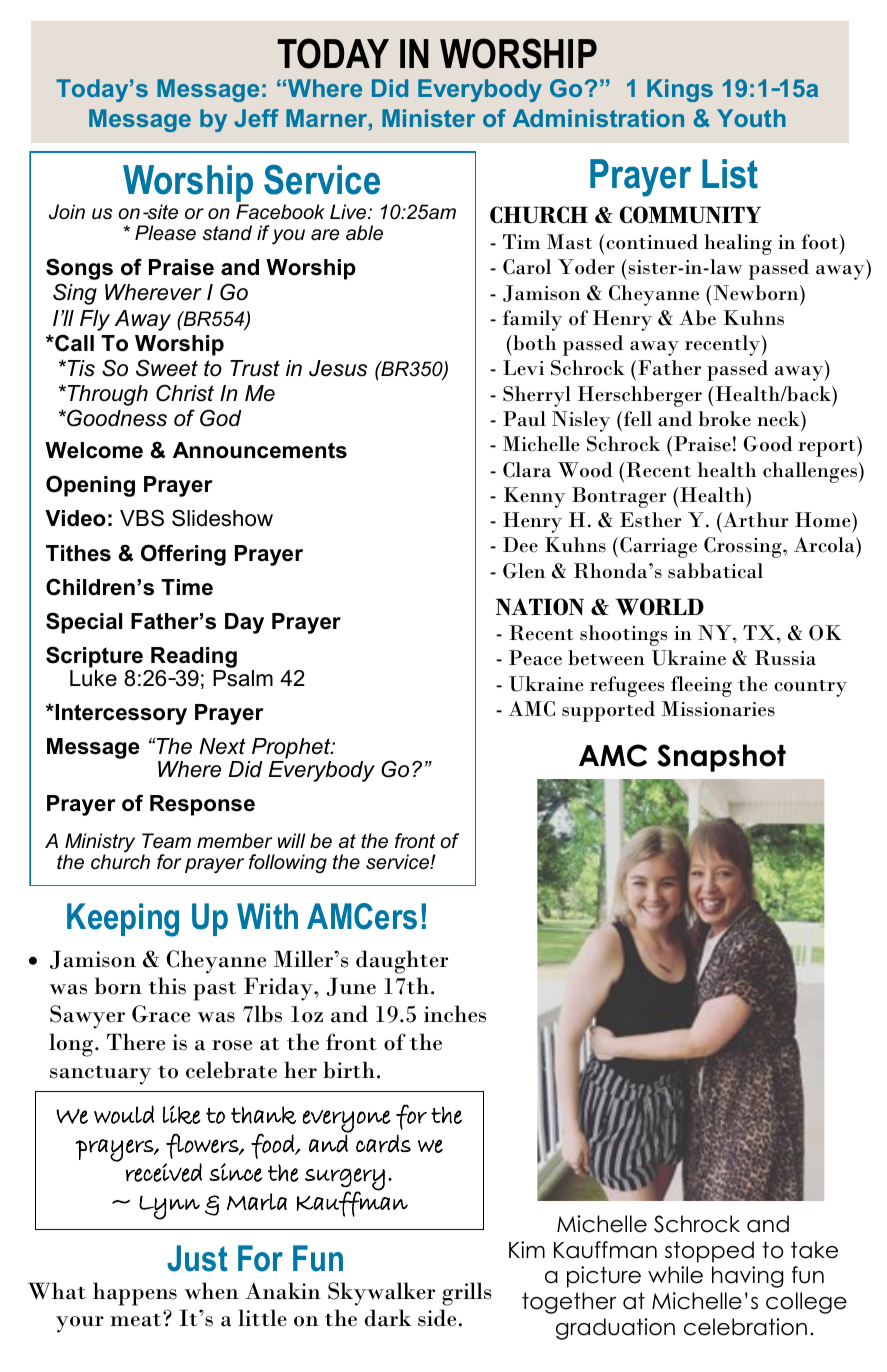 Image resolution: width=887 pixels, height=1372 pixels. Describe the element at coordinates (747, 1277) in the screenshot. I see `having` at that location.
